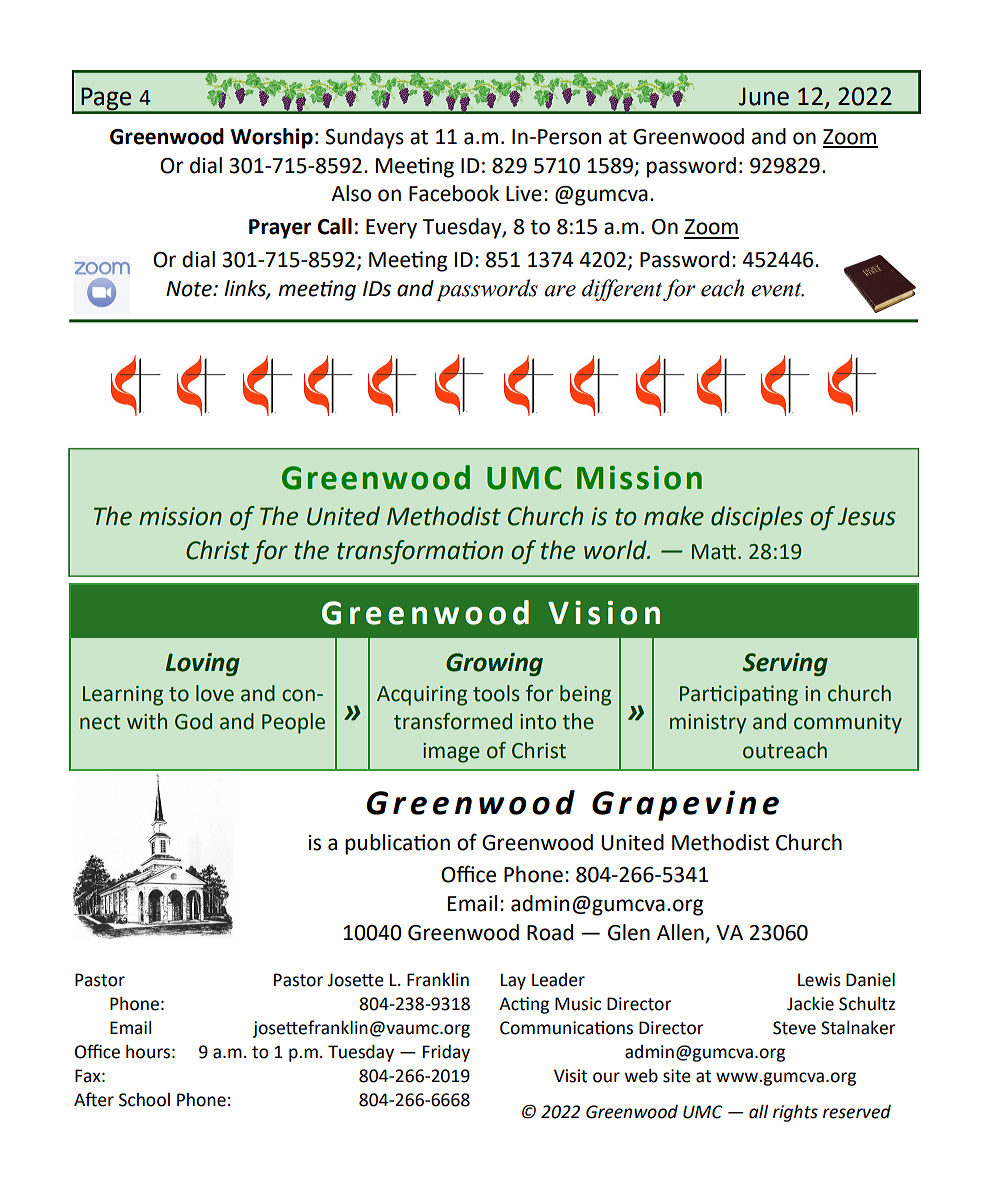 The height and width of the screenshot is (1204, 991). What do you see at coordinates (763, 96) in the screenshot?
I see `June` at bounding box center [763, 96].
